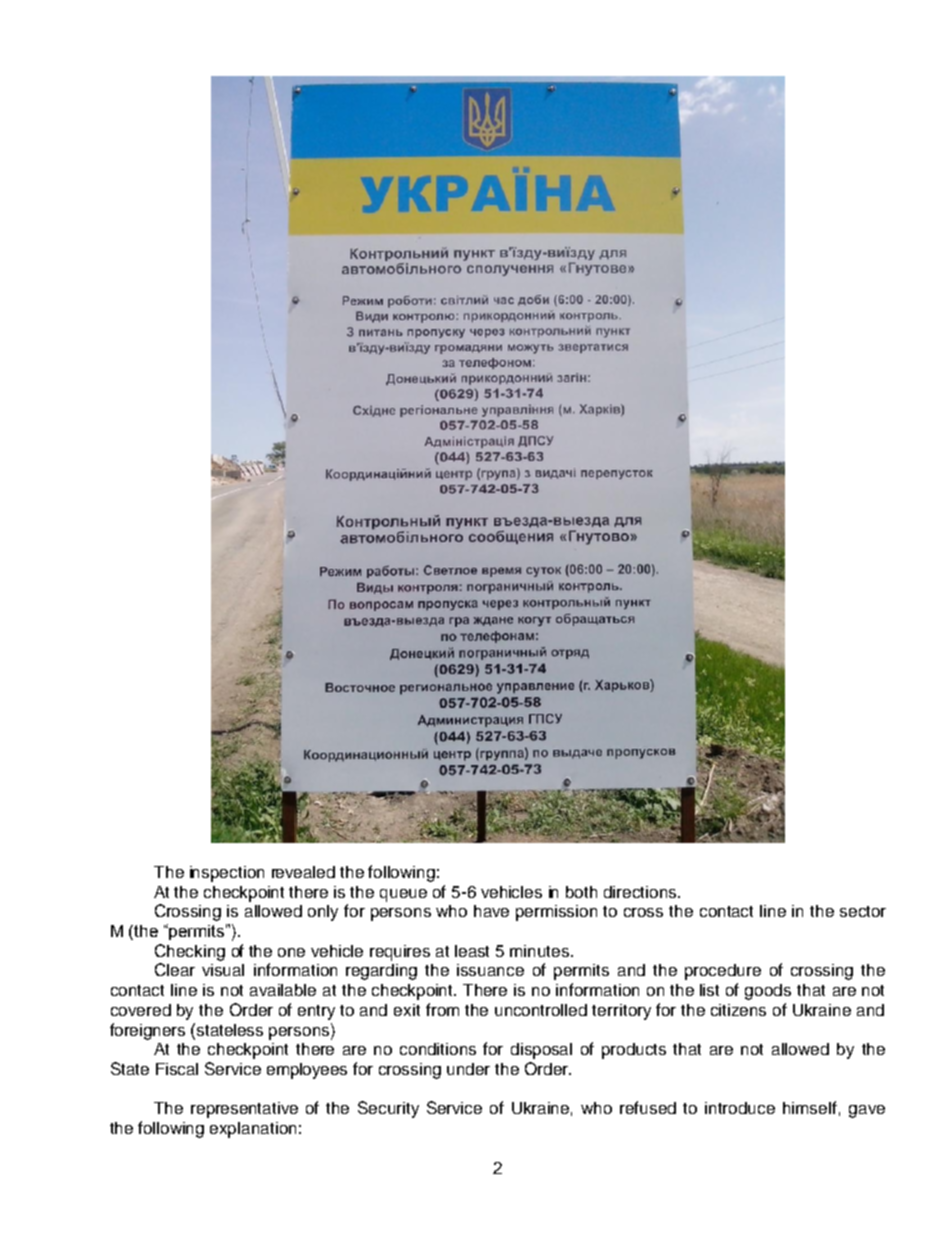  I want to click on available, so click(283, 990).
